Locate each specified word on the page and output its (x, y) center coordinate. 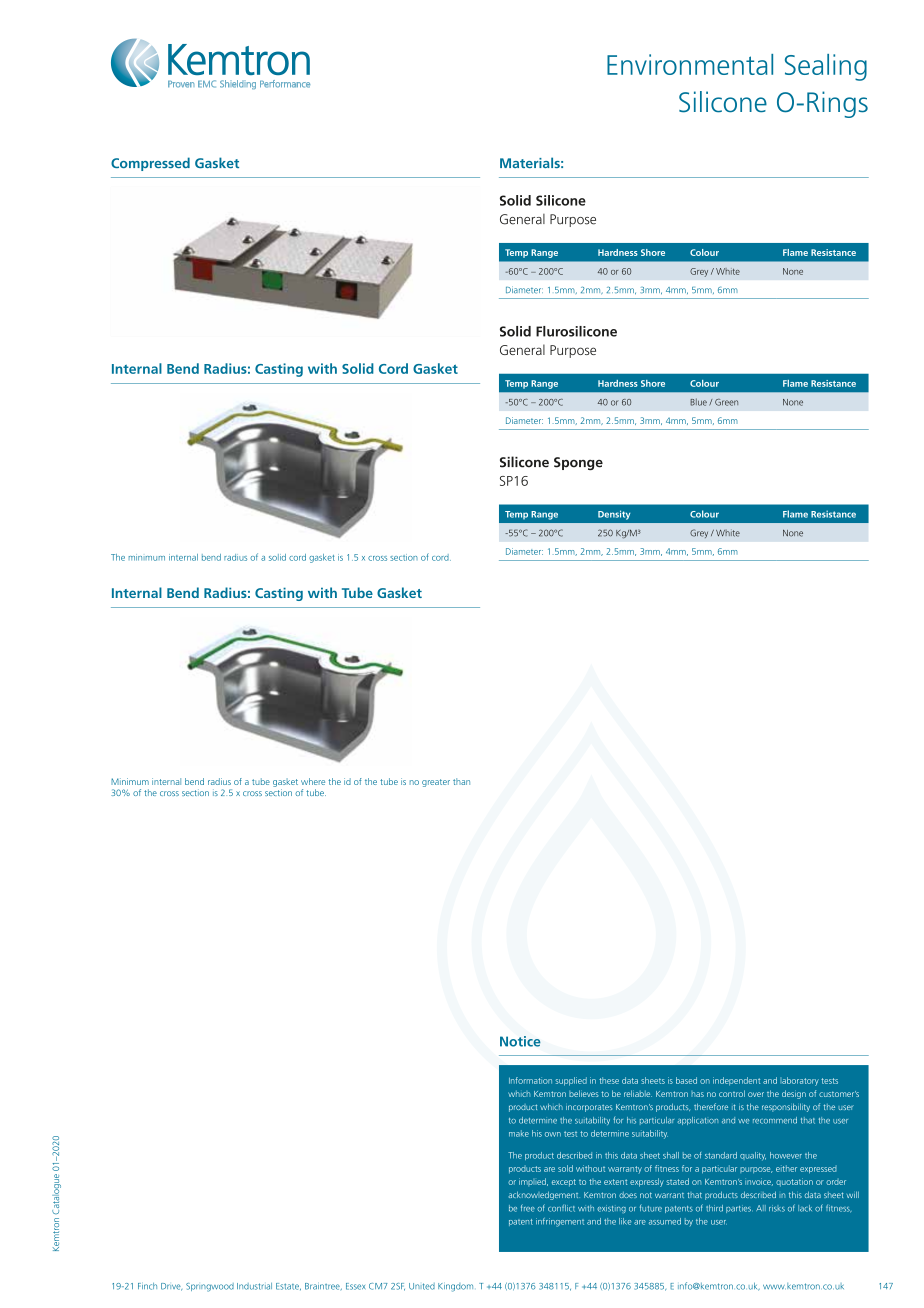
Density (614, 515)
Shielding (238, 84)
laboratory (799, 1081)
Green (726, 402)
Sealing (826, 67)
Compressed (150, 164)
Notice (520, 1041)
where (313, 781)
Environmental (690, 64)
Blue (698, 402)
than (461, 781)
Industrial (254, 1286)
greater (436, 783)
